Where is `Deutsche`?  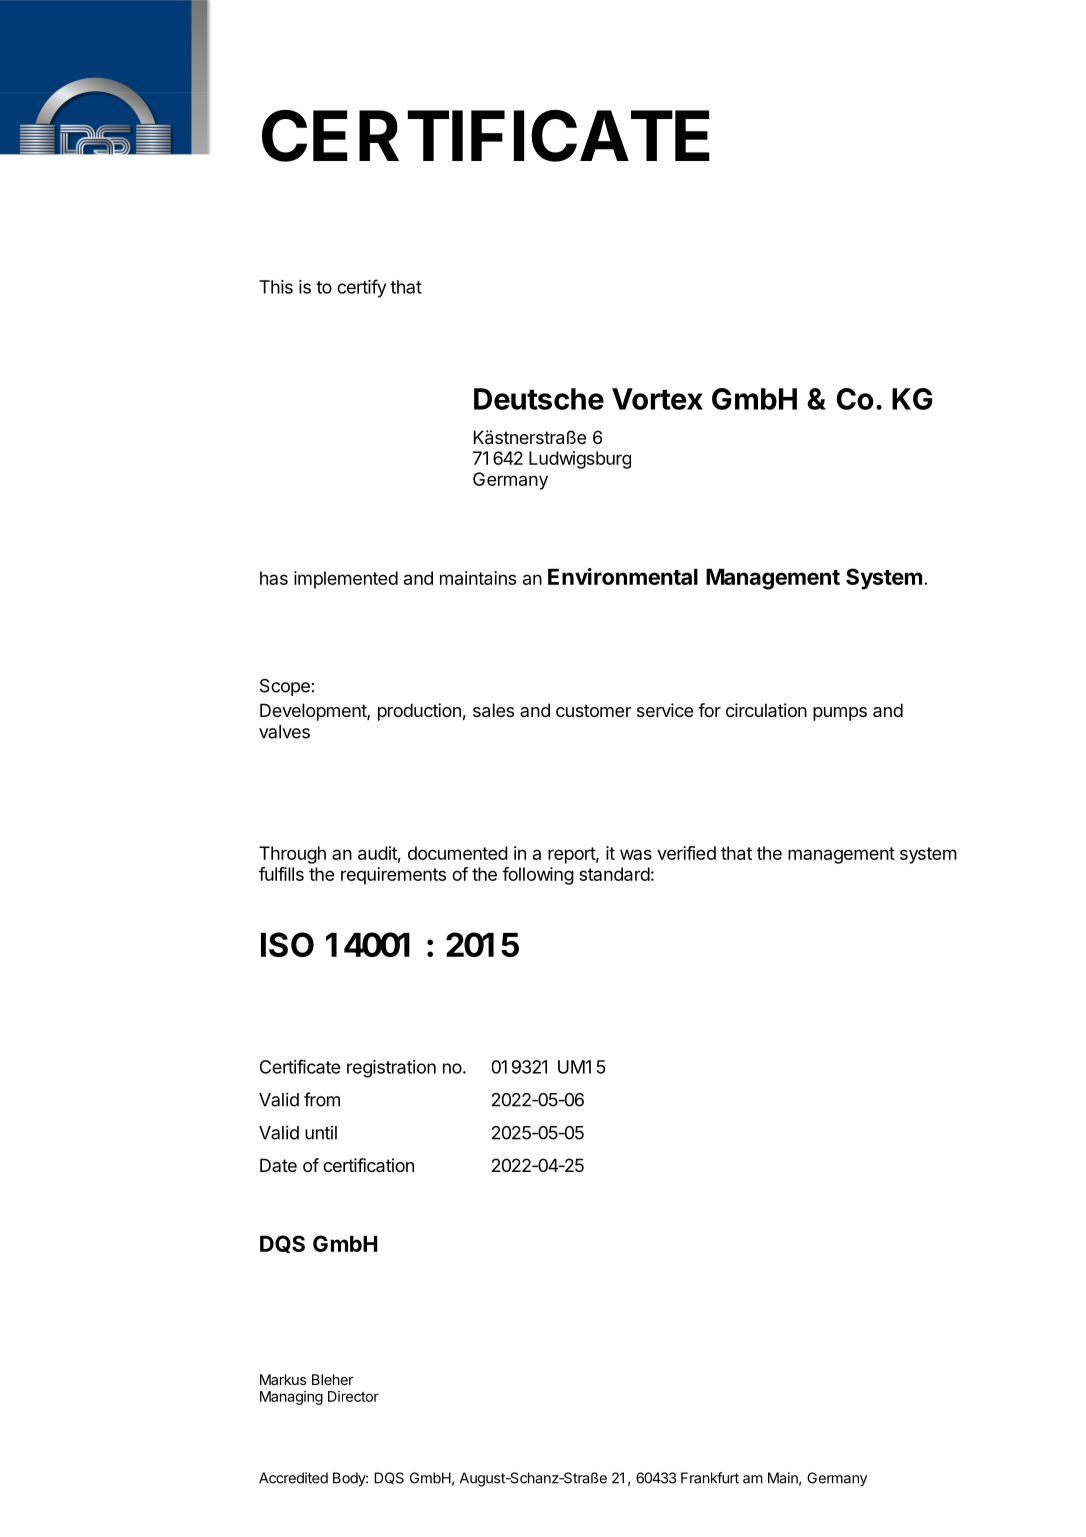 Deutsche is located at coordinates (539, 399).
